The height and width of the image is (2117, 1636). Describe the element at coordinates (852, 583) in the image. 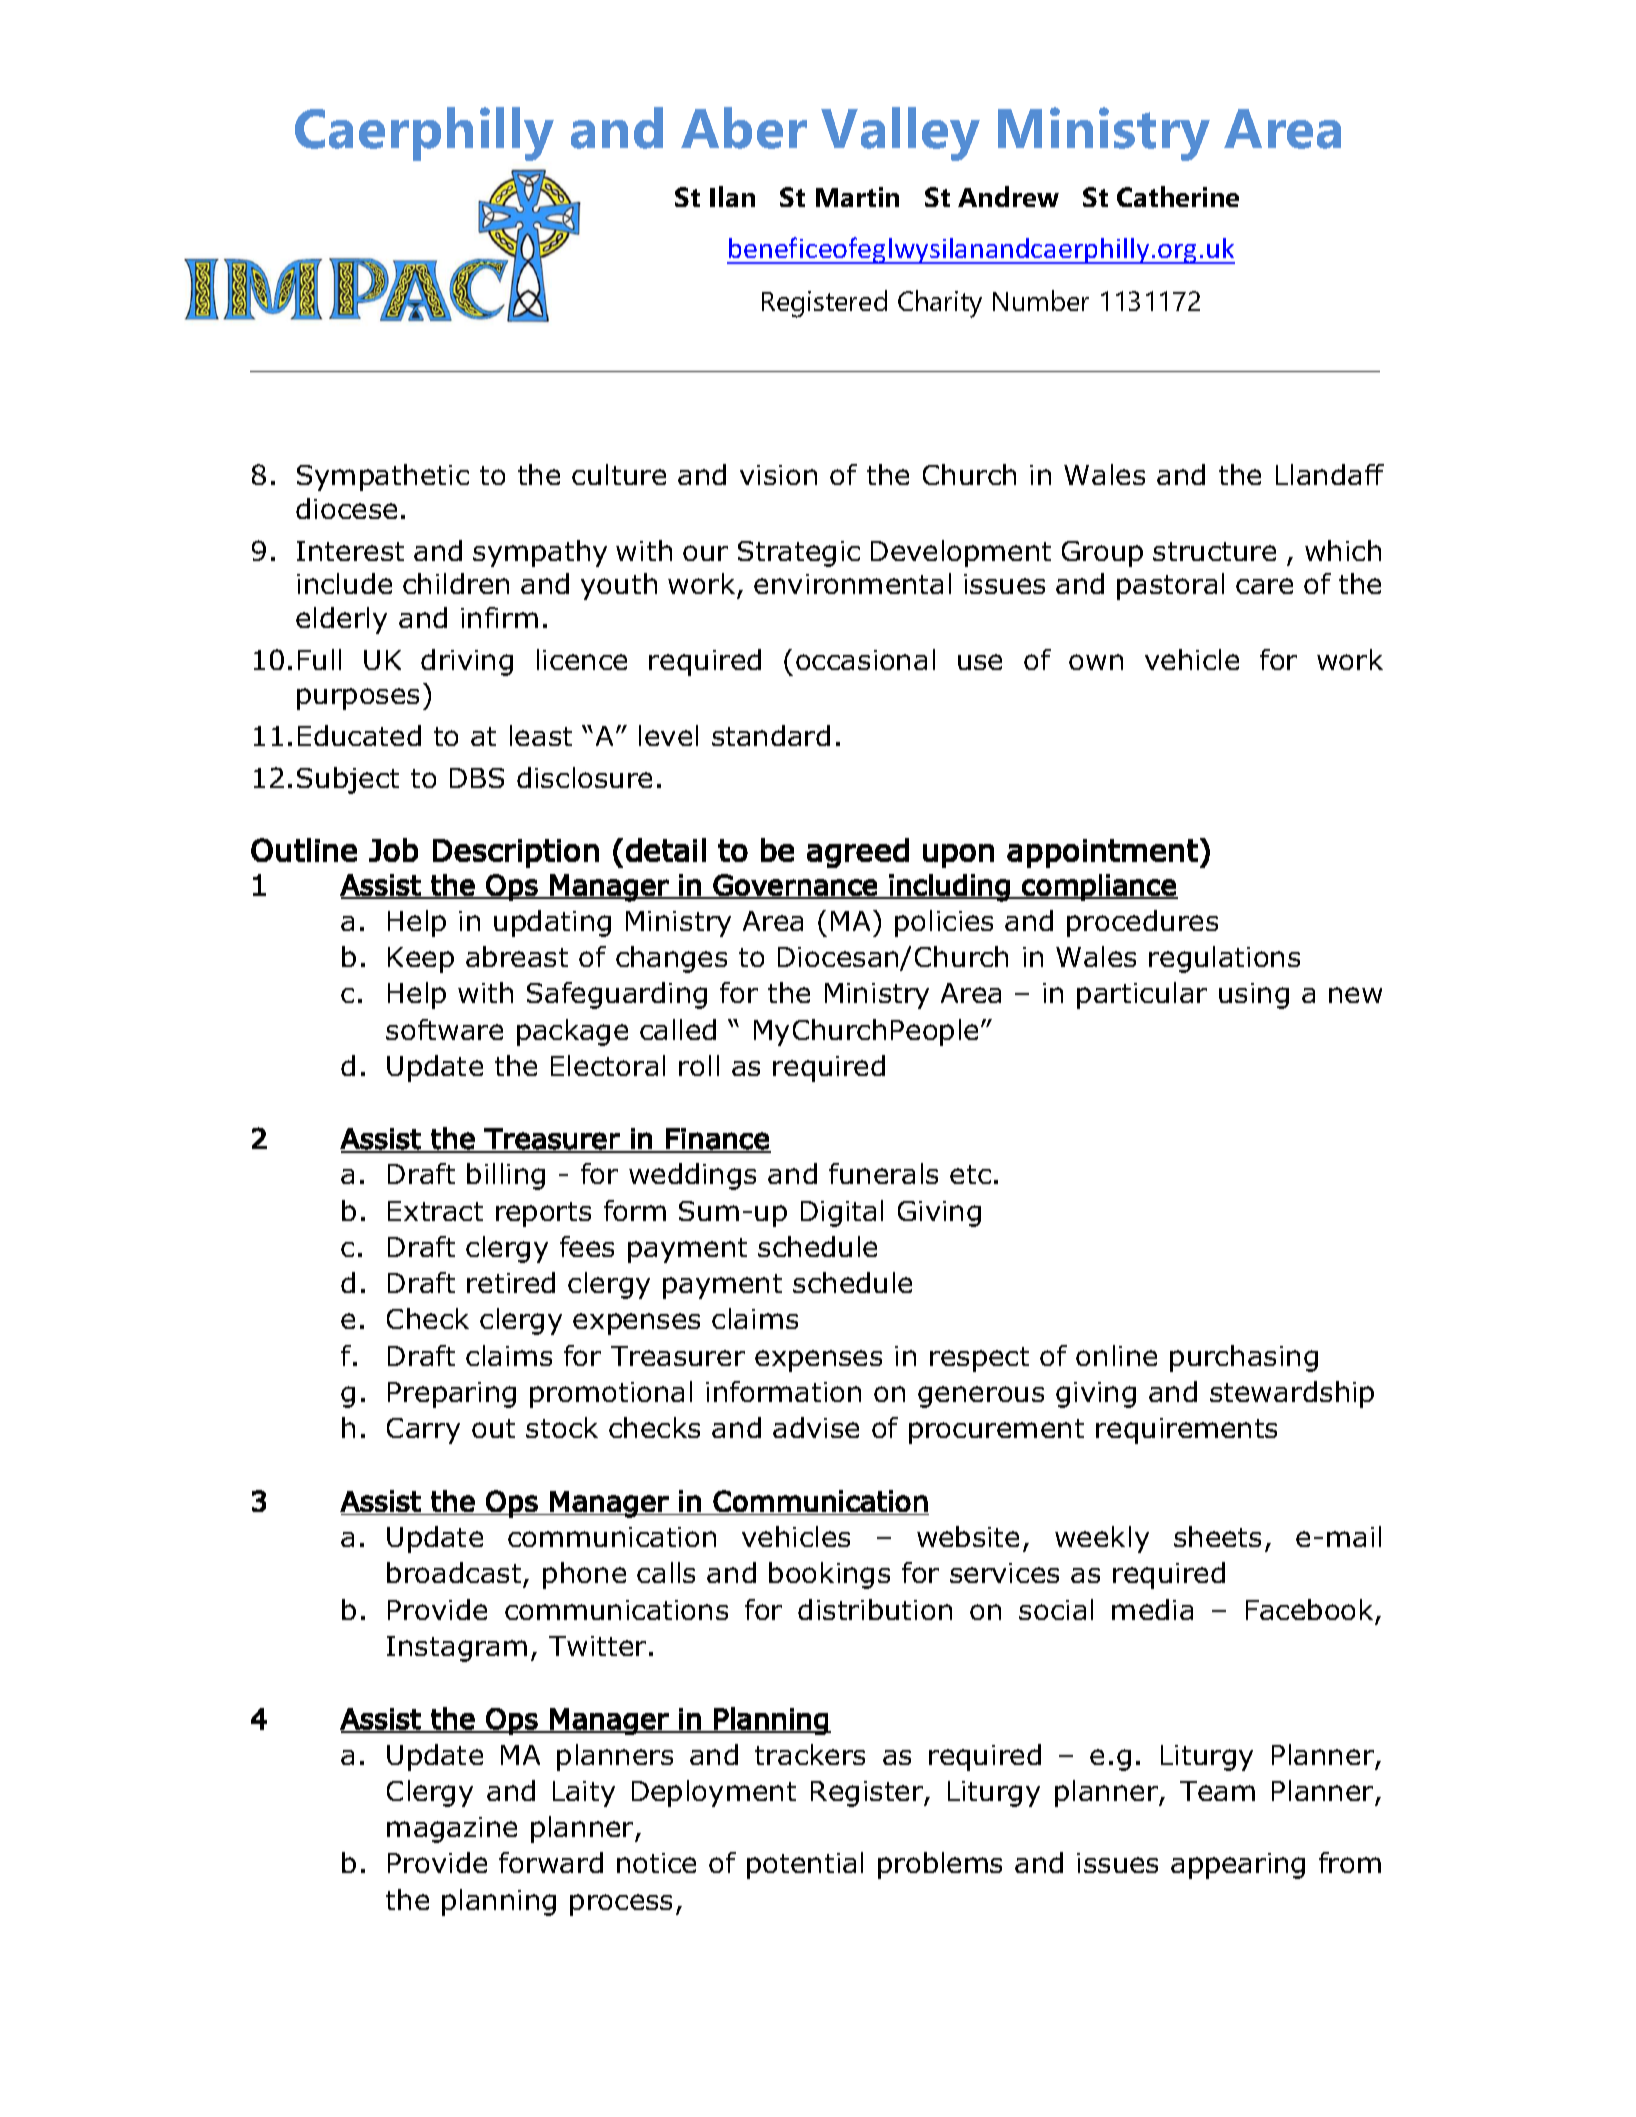

I see `environmental` at that location.
